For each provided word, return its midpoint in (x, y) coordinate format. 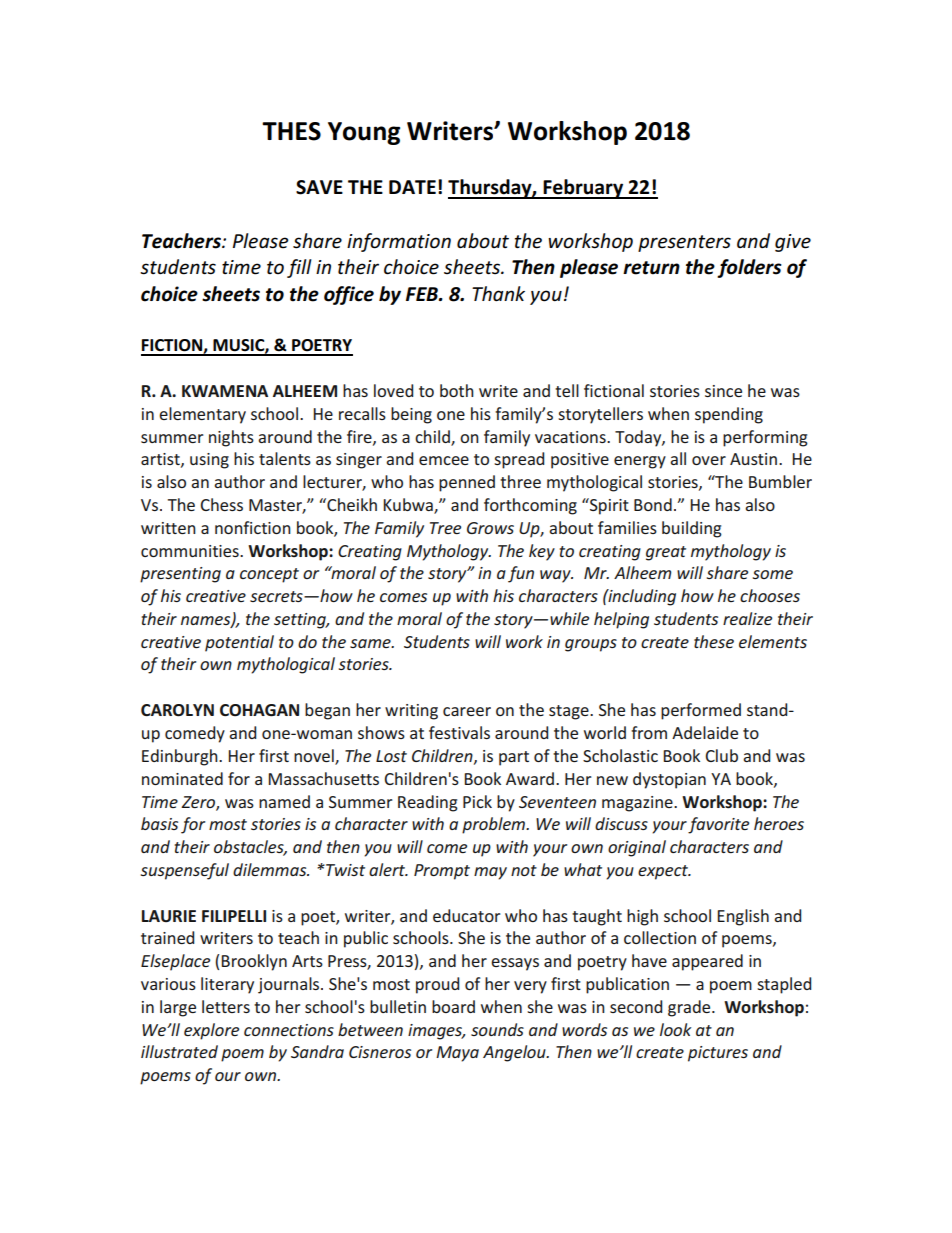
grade (690, 1008)
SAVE (319, 187)
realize (747, 618)
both (457, 390)
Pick (477, 801)
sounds (497, 1029)
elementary (202, 415)
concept (269, 575)
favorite (718, 825)
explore (211, 1031)
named (284, 801)
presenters (684, 243)
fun (521, 574)
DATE (412, 187)
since (723, 391)
